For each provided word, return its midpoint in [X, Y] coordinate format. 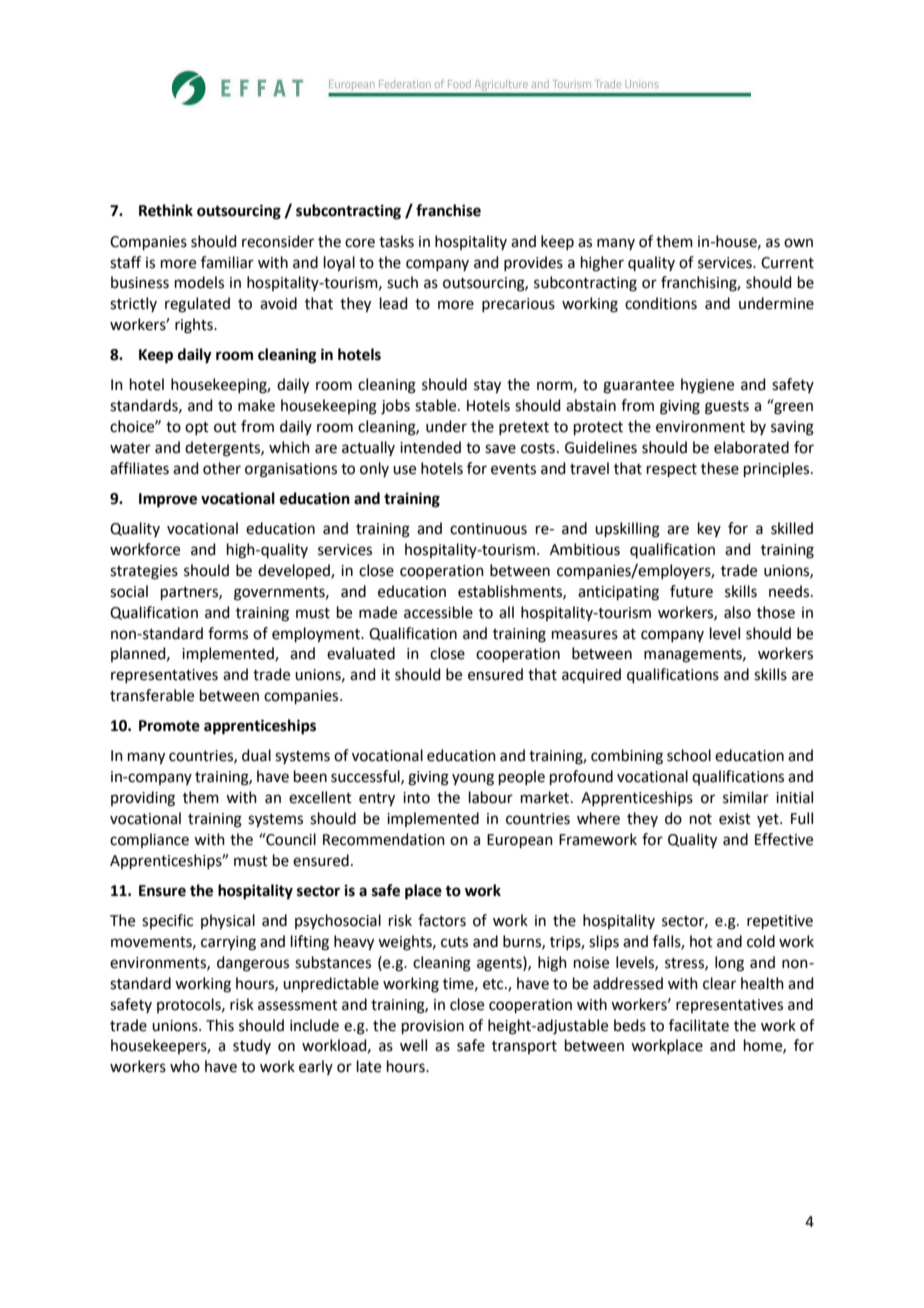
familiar [227, 262]
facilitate [699, 1025]
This [220, 1025]
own [798, 243]
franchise [448, 210]
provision [433, 1027]
